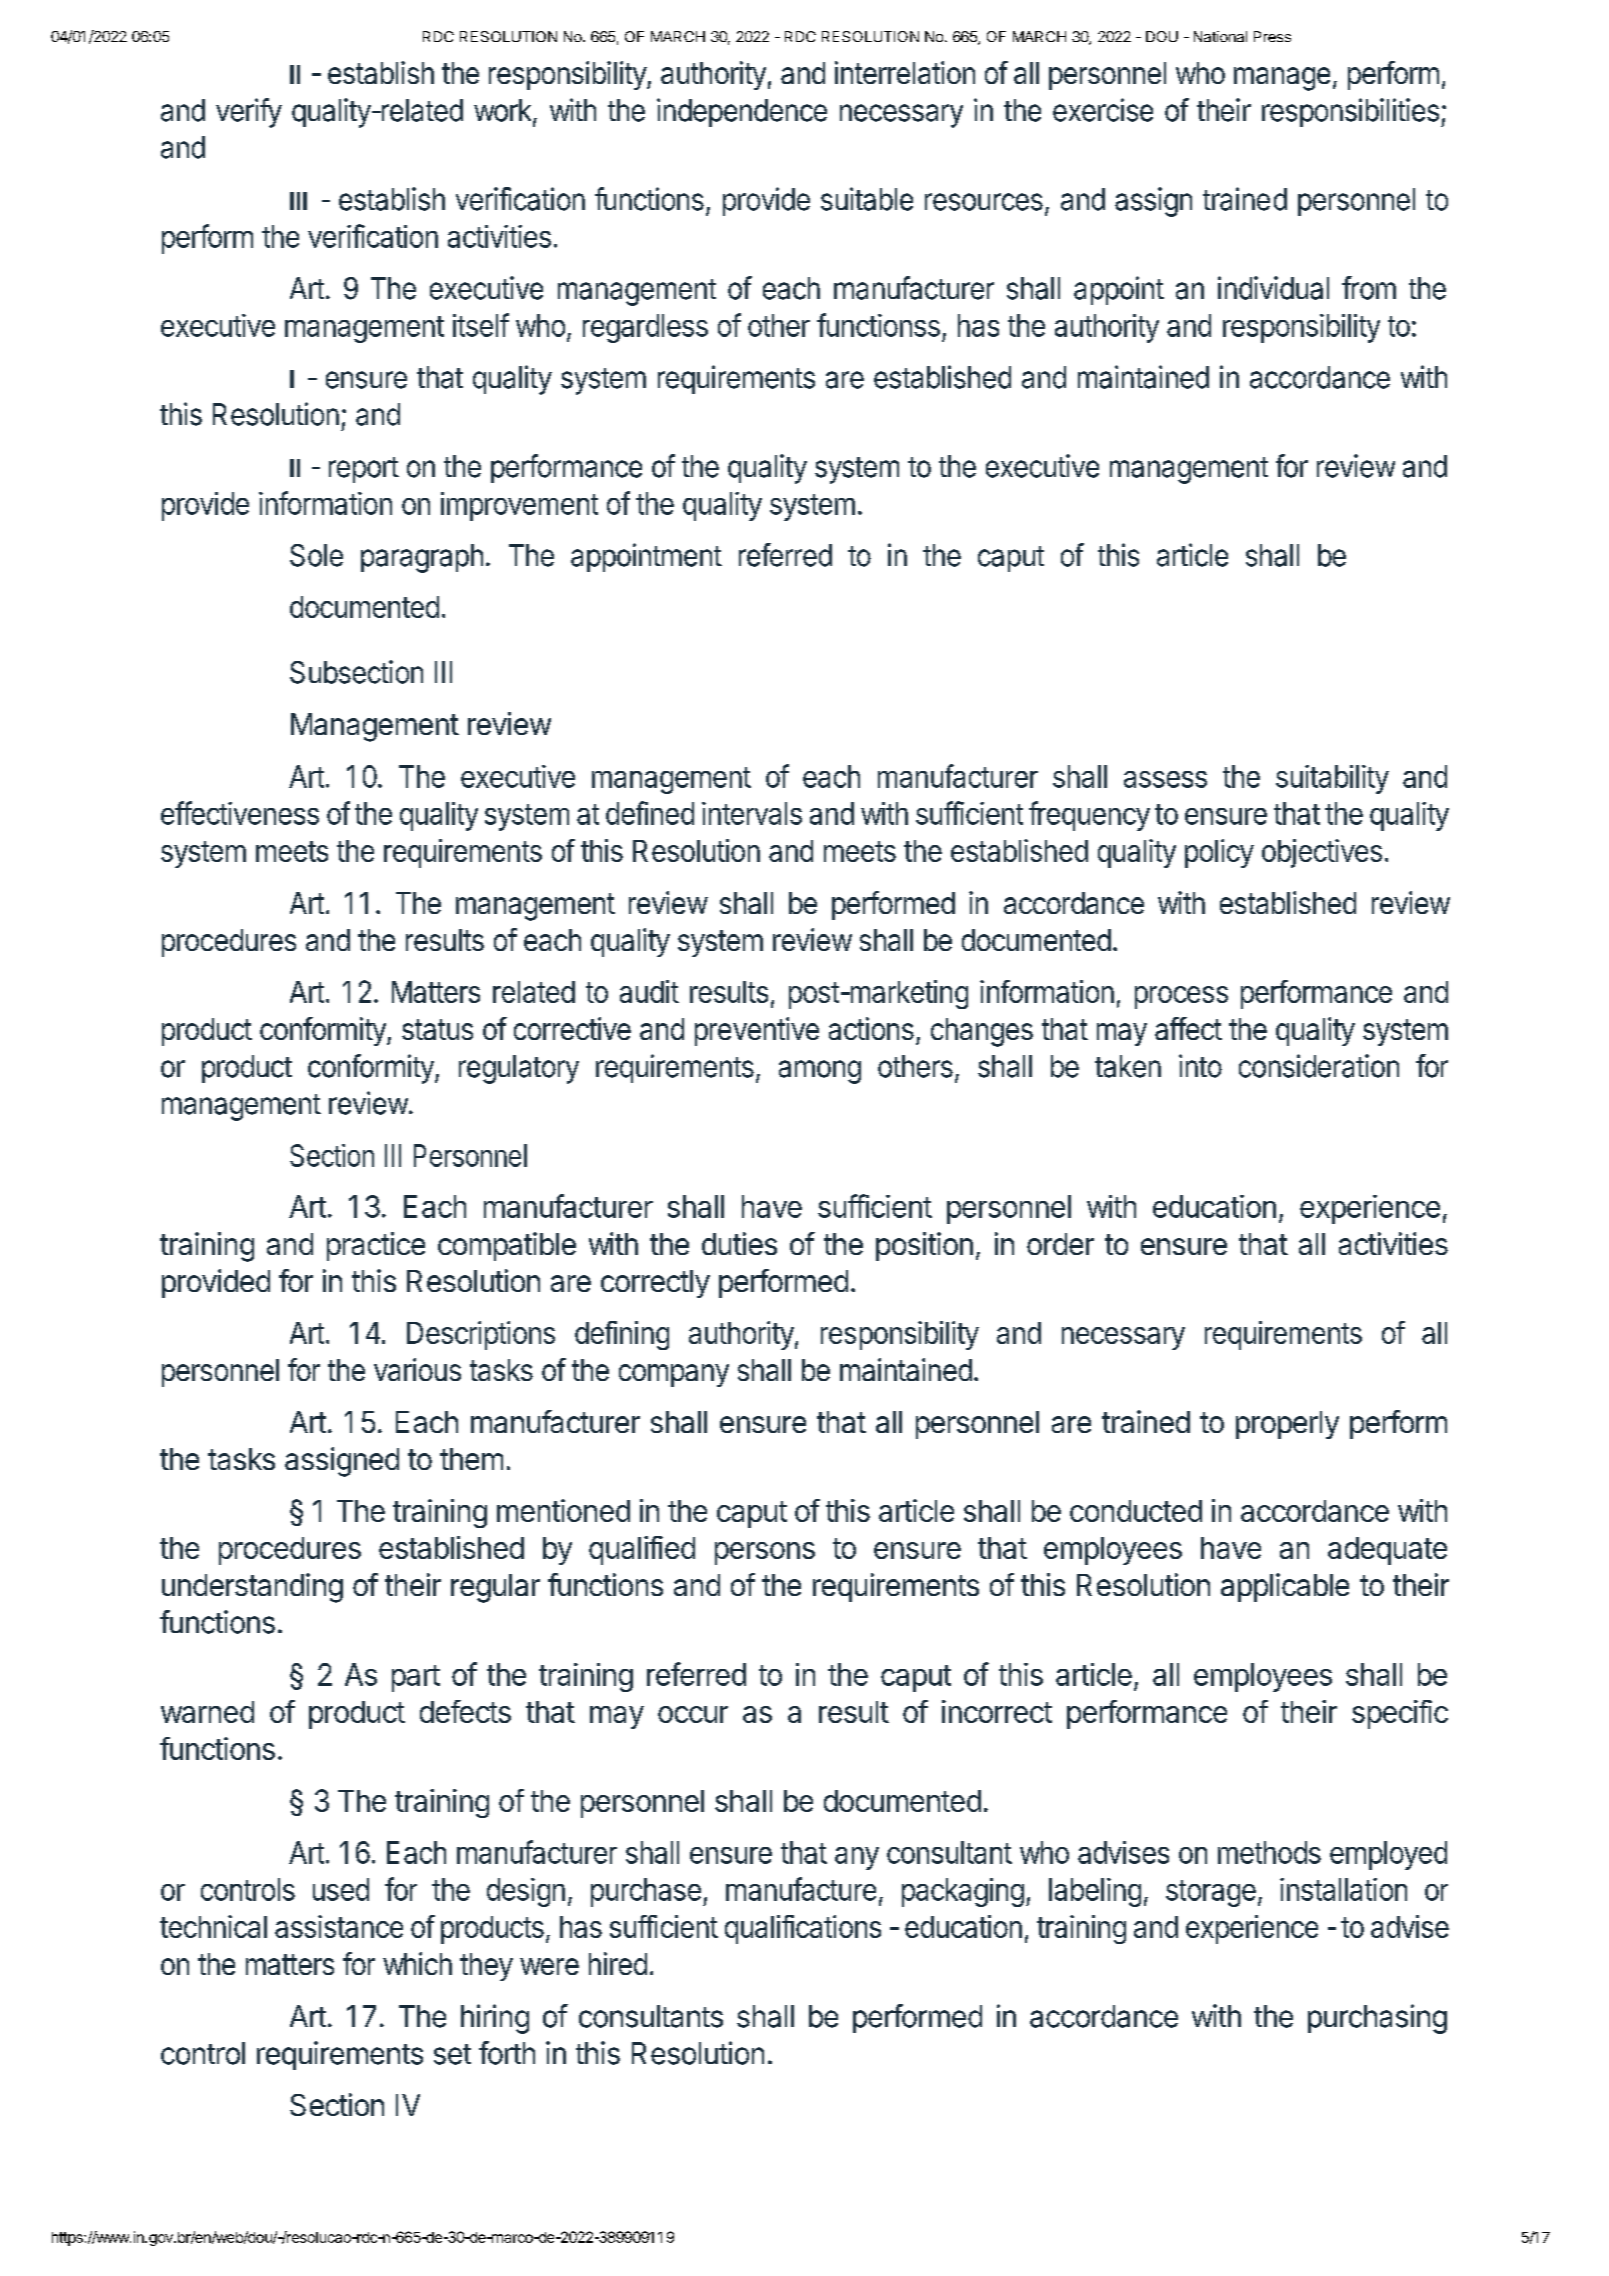 This screenshot has height=2276, width=1609. Describe the element at coordinates (674, 1375) in the screenshot. I see `company` at that location.
